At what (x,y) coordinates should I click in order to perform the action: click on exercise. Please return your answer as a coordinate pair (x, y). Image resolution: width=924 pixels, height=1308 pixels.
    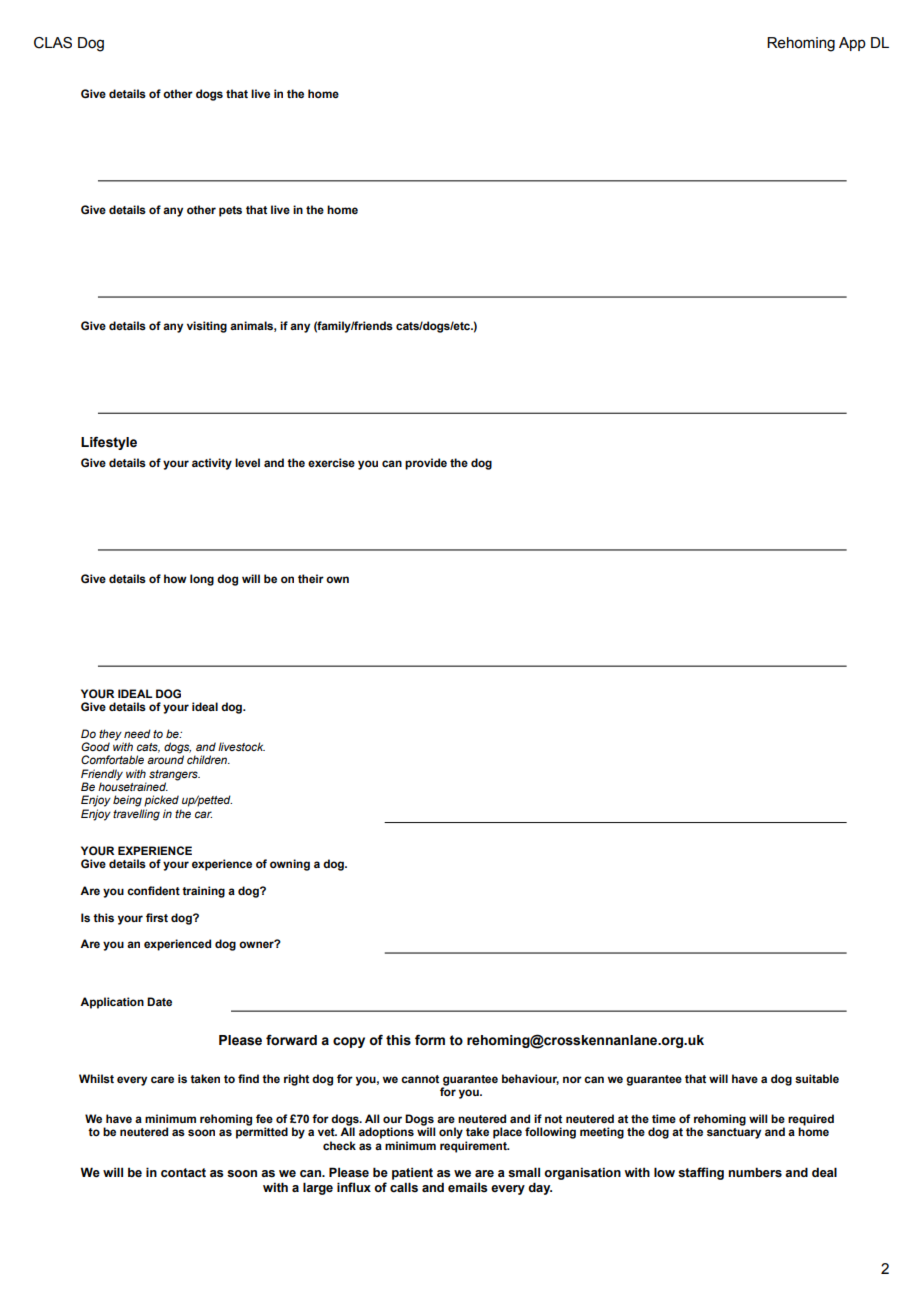
    Looking at the image, I should click on (331, 462).
